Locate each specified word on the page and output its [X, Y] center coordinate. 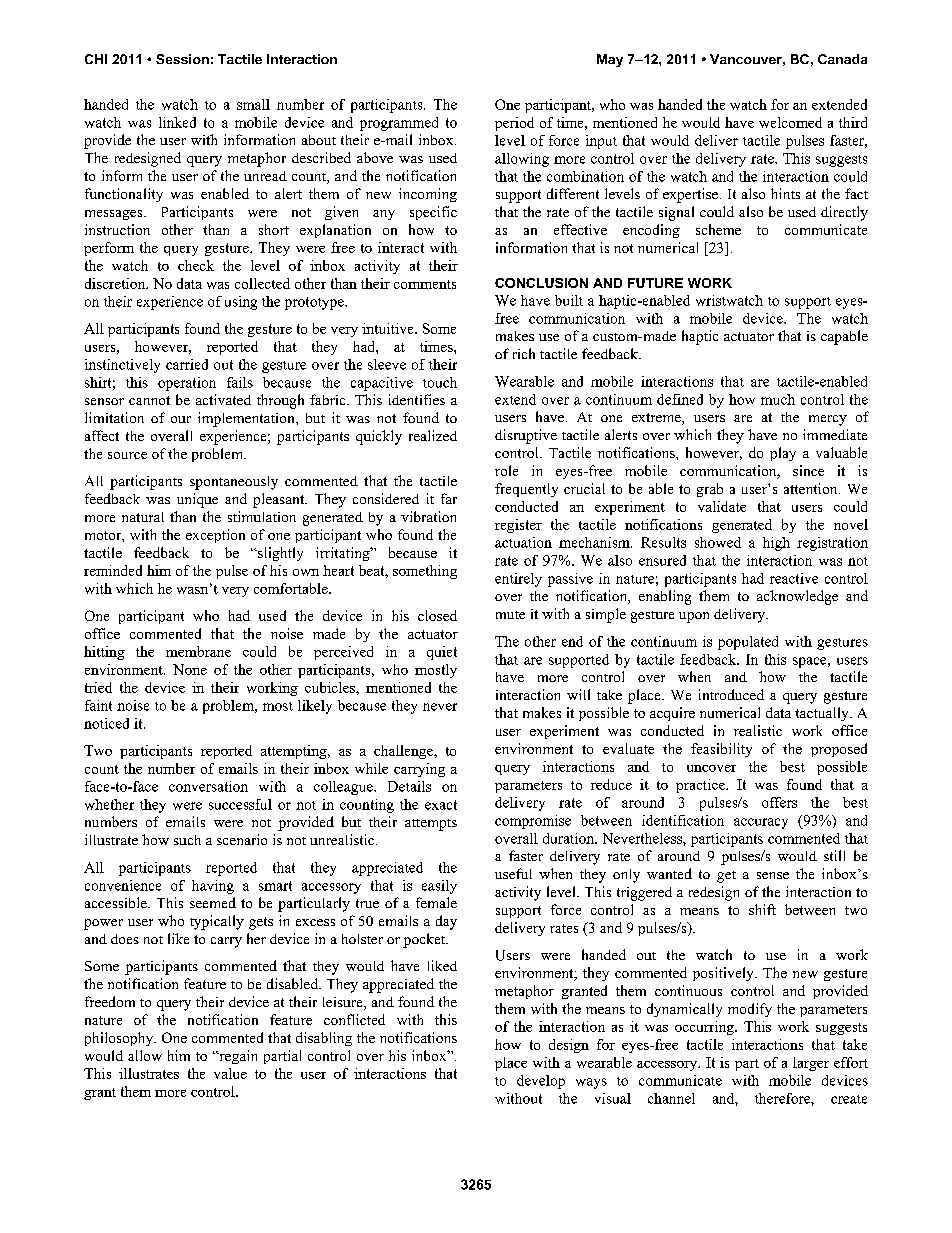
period [514, 124]
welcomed [790, 122]
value [230, 1073]
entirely [518, 580]
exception [215, 536]
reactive [794, 578]
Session [182, 59]
